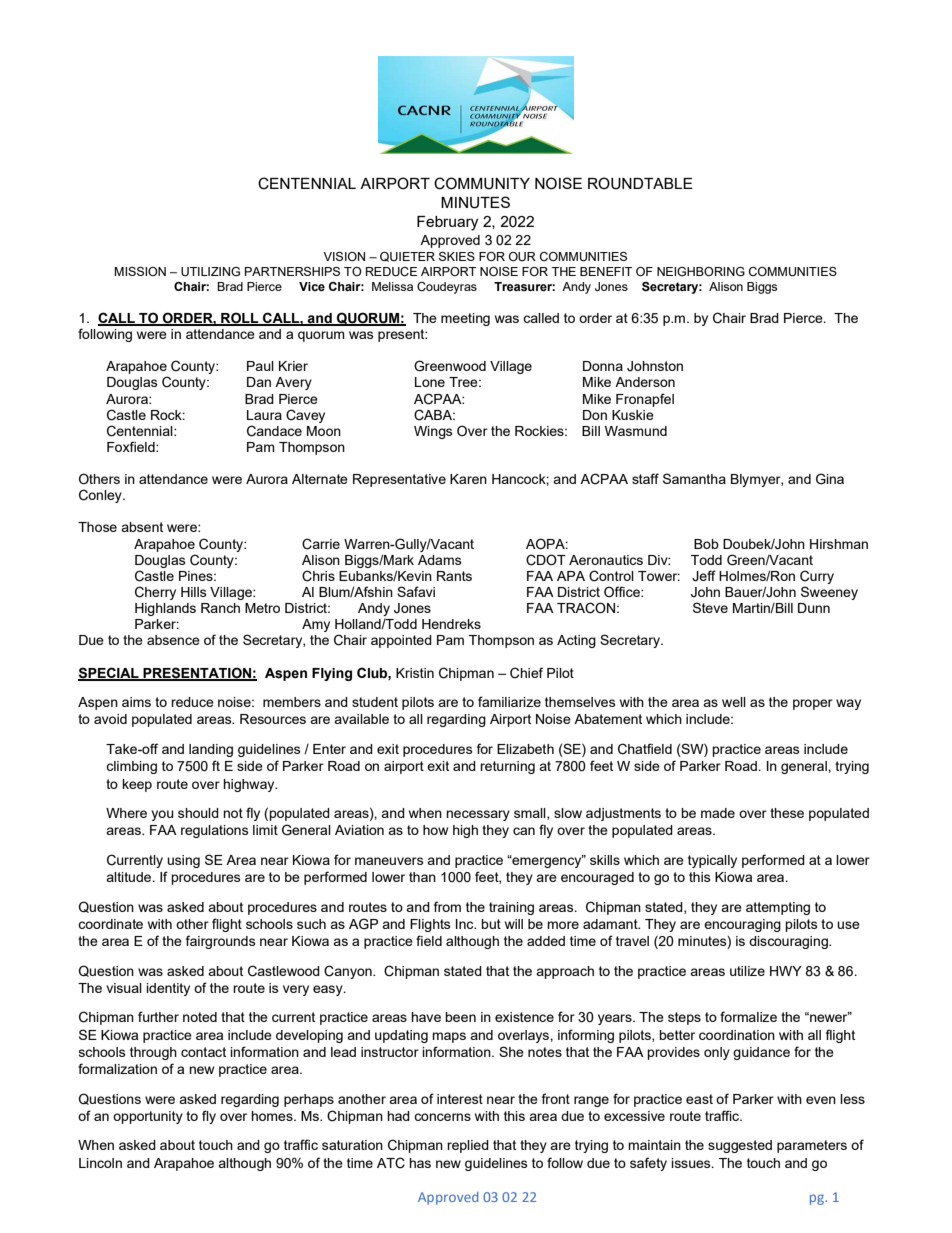 This screenshot has height=1233, width=952. What do you see at coordinates (433, 432) in the screenshot?
I see `Wings` at bounding box center [433, 432].
